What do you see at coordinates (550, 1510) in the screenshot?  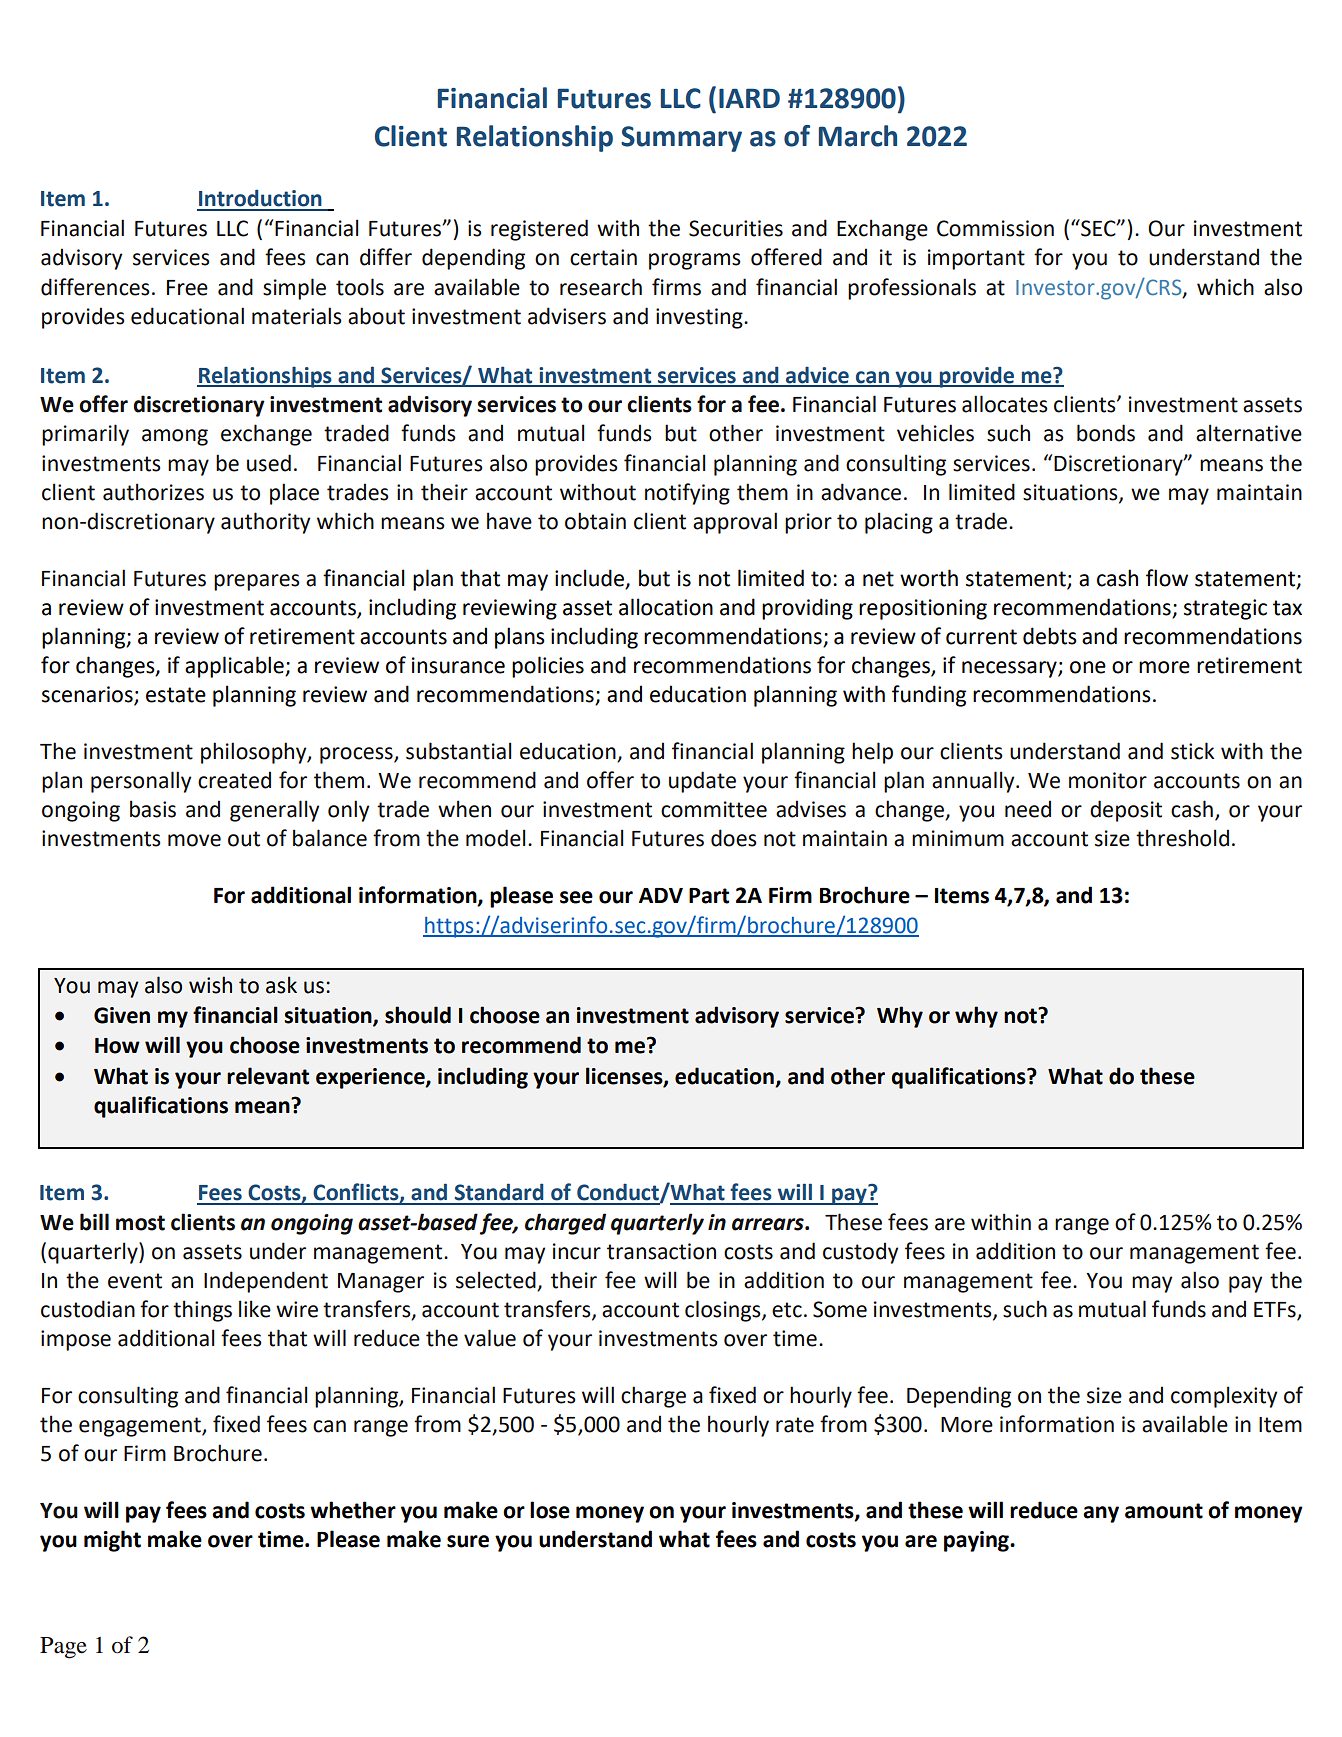 I see `lose` at bounding box center [550, 1510].
